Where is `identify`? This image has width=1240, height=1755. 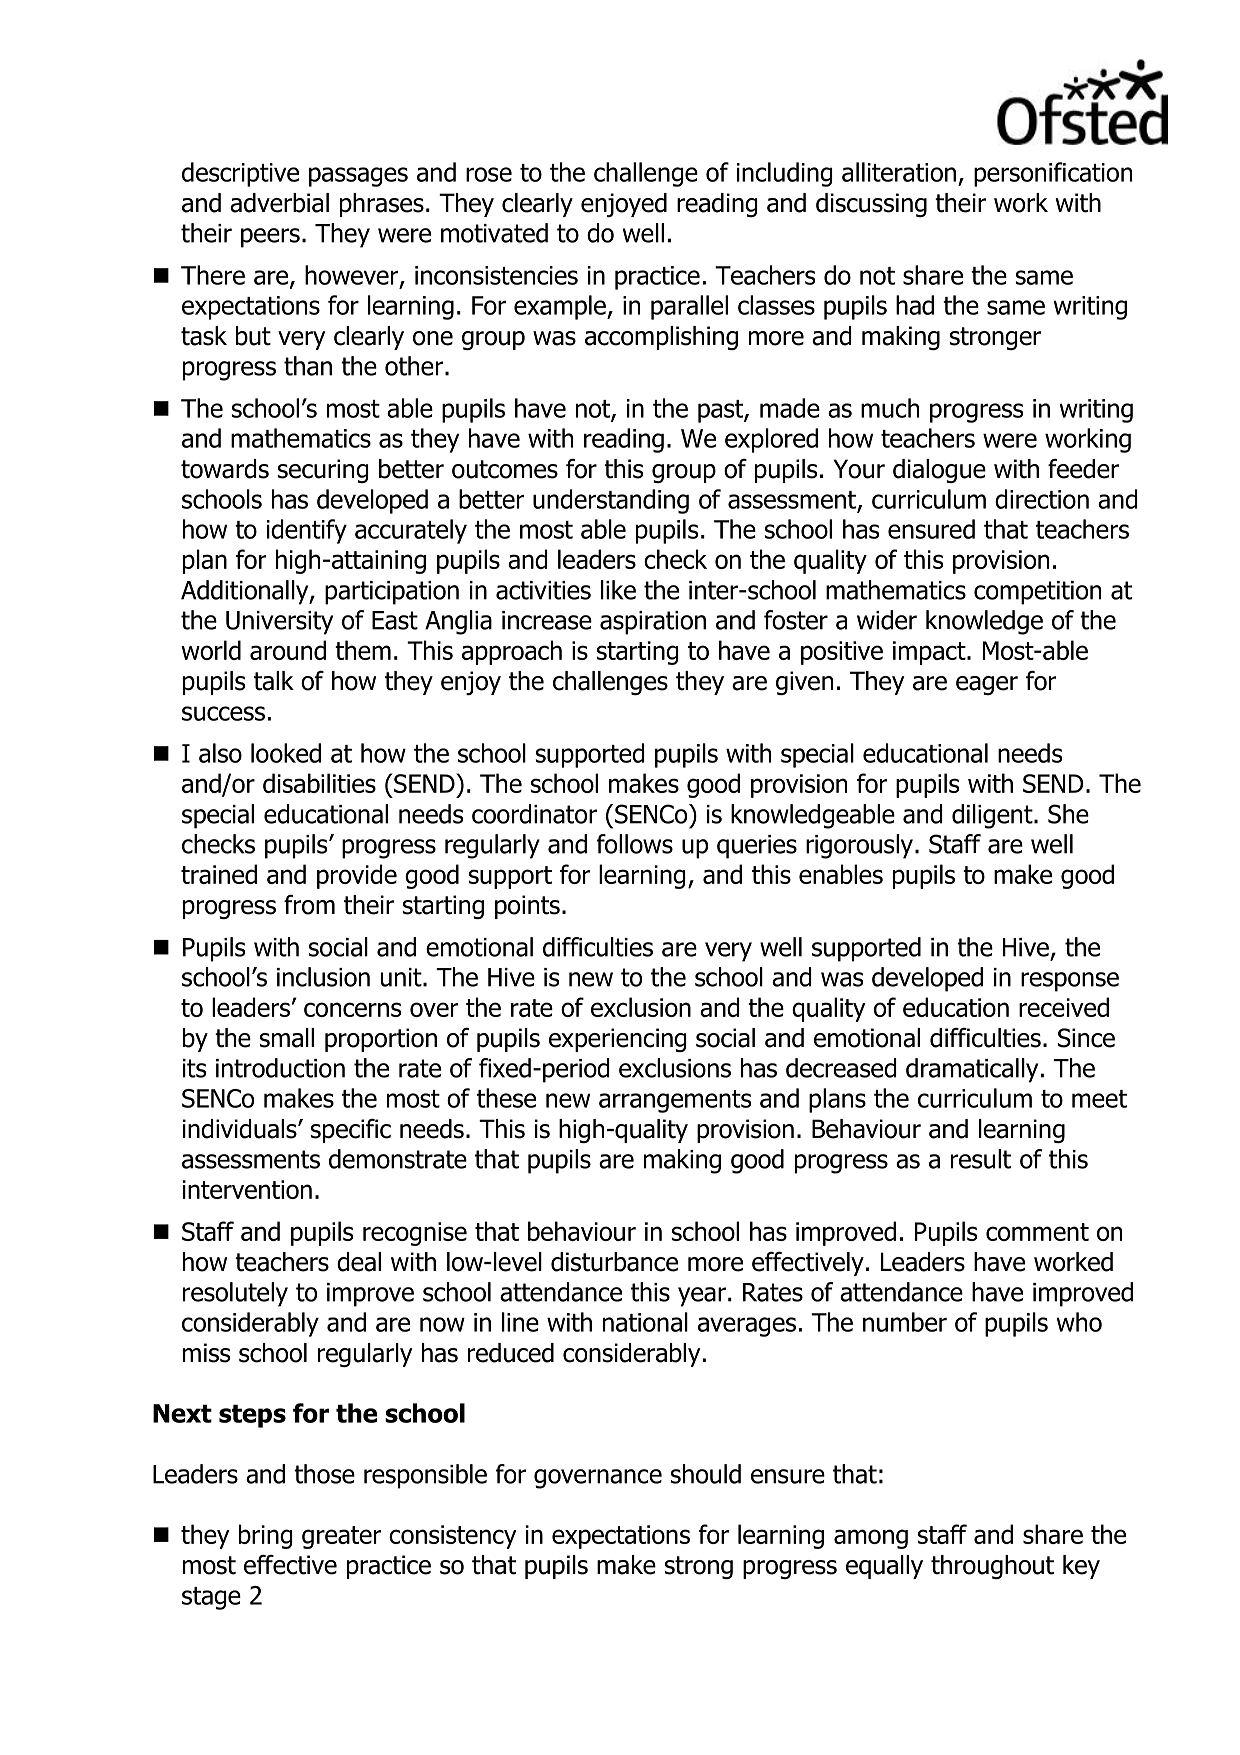 identify is located at coordinates (307, 531).
